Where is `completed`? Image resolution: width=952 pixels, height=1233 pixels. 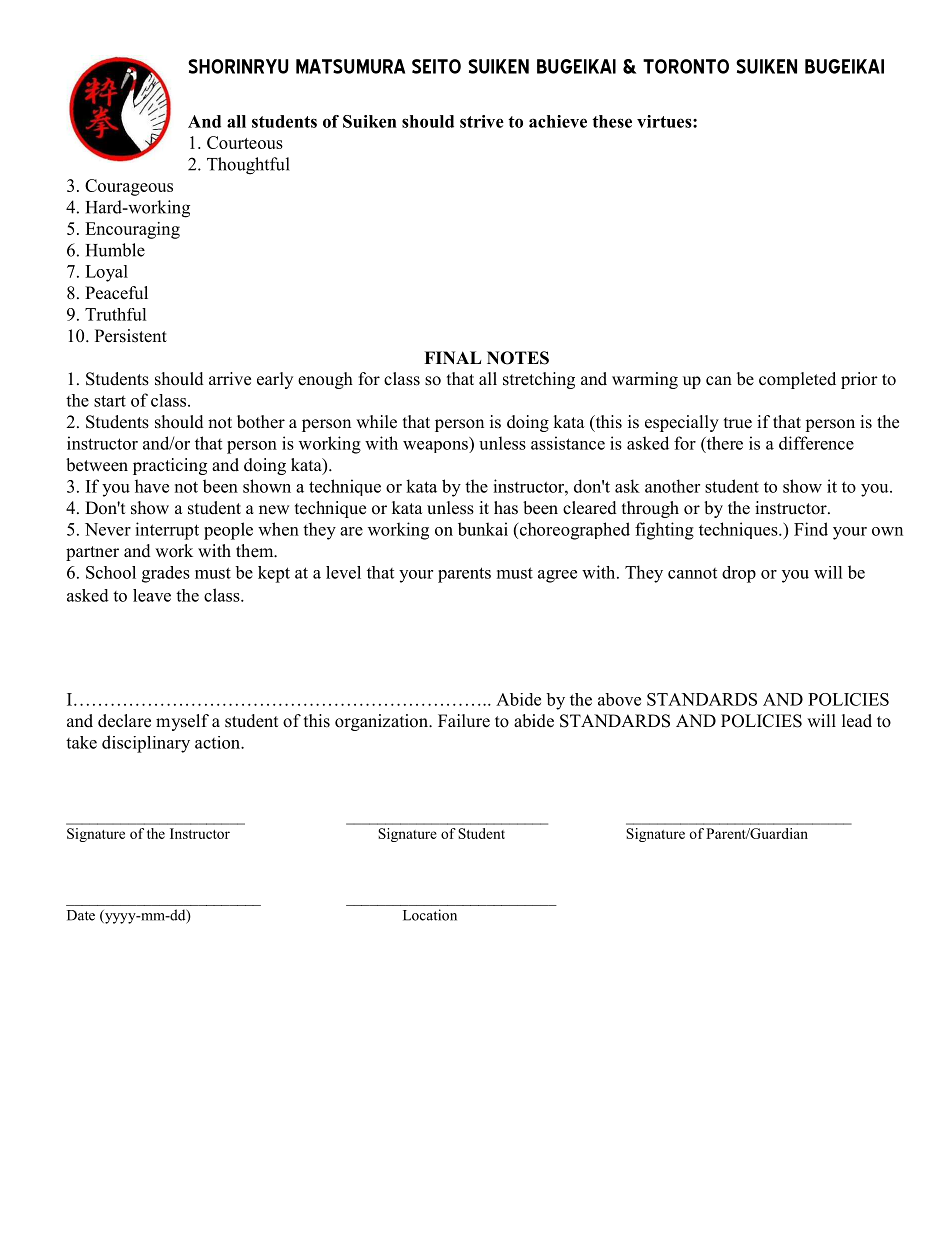
completed is located at coordinates (797, 380).
